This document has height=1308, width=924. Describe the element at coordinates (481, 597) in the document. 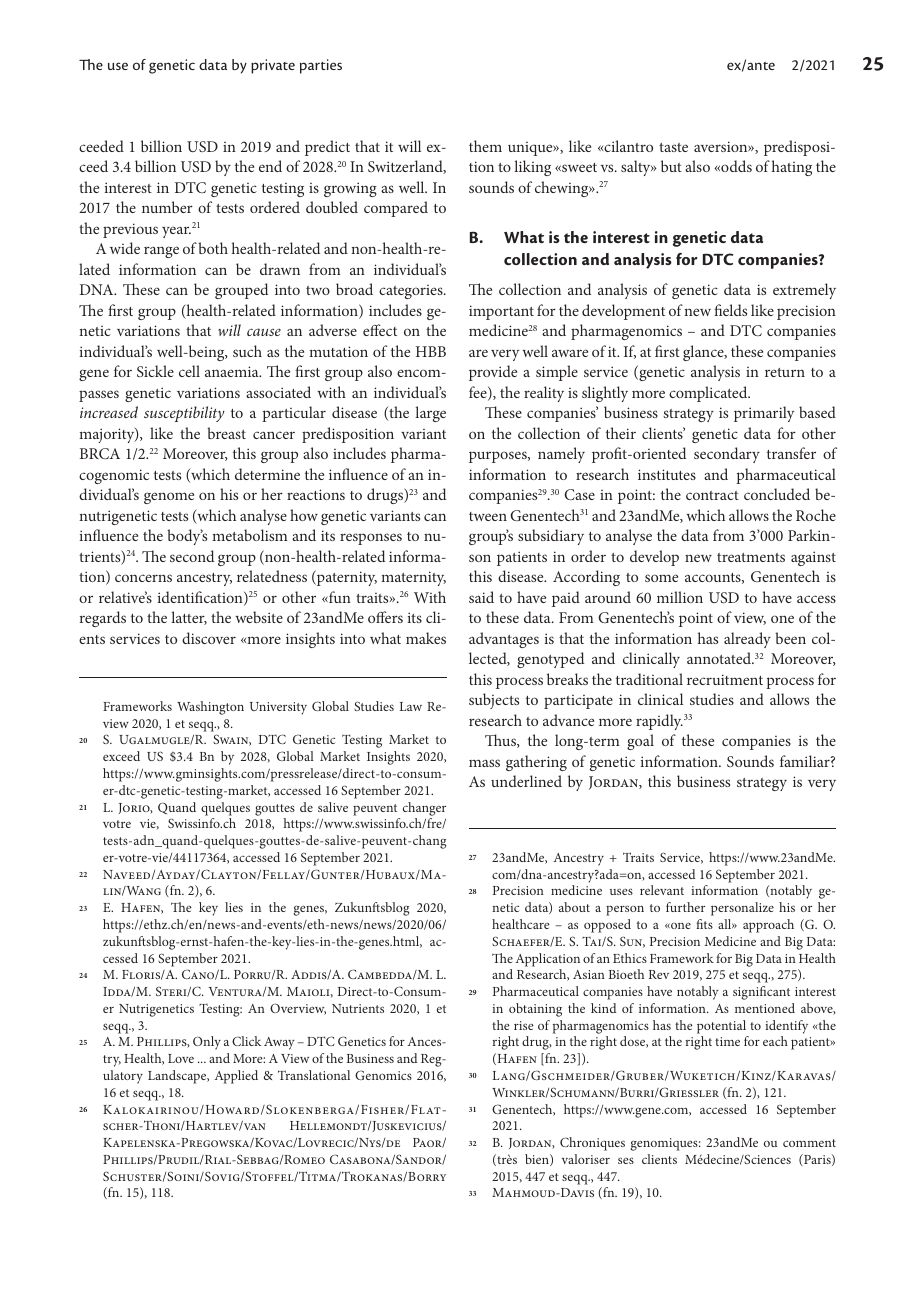

I see `said` at that location.
